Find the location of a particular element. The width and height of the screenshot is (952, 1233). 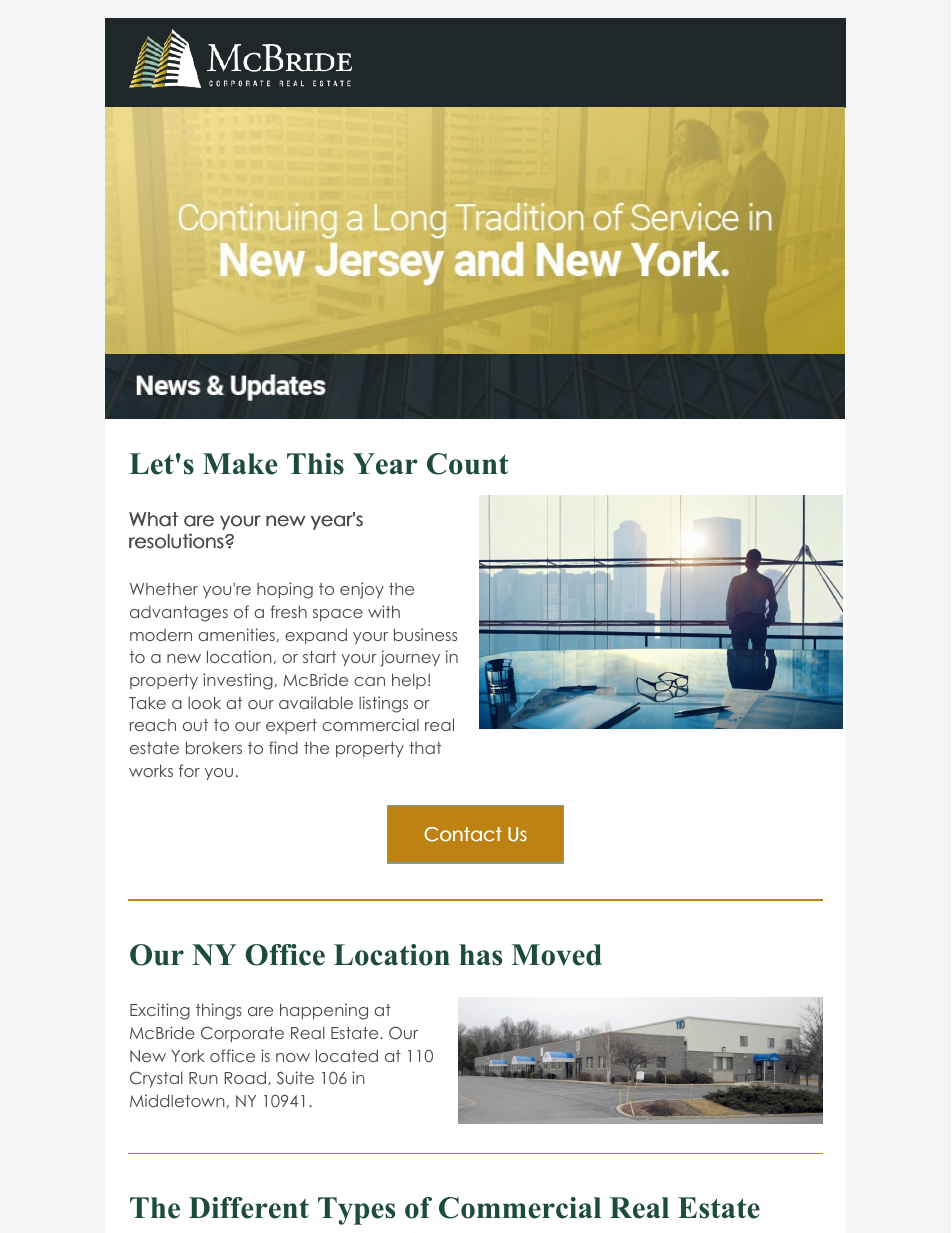

happening is located at coordinates (324, 1011).
